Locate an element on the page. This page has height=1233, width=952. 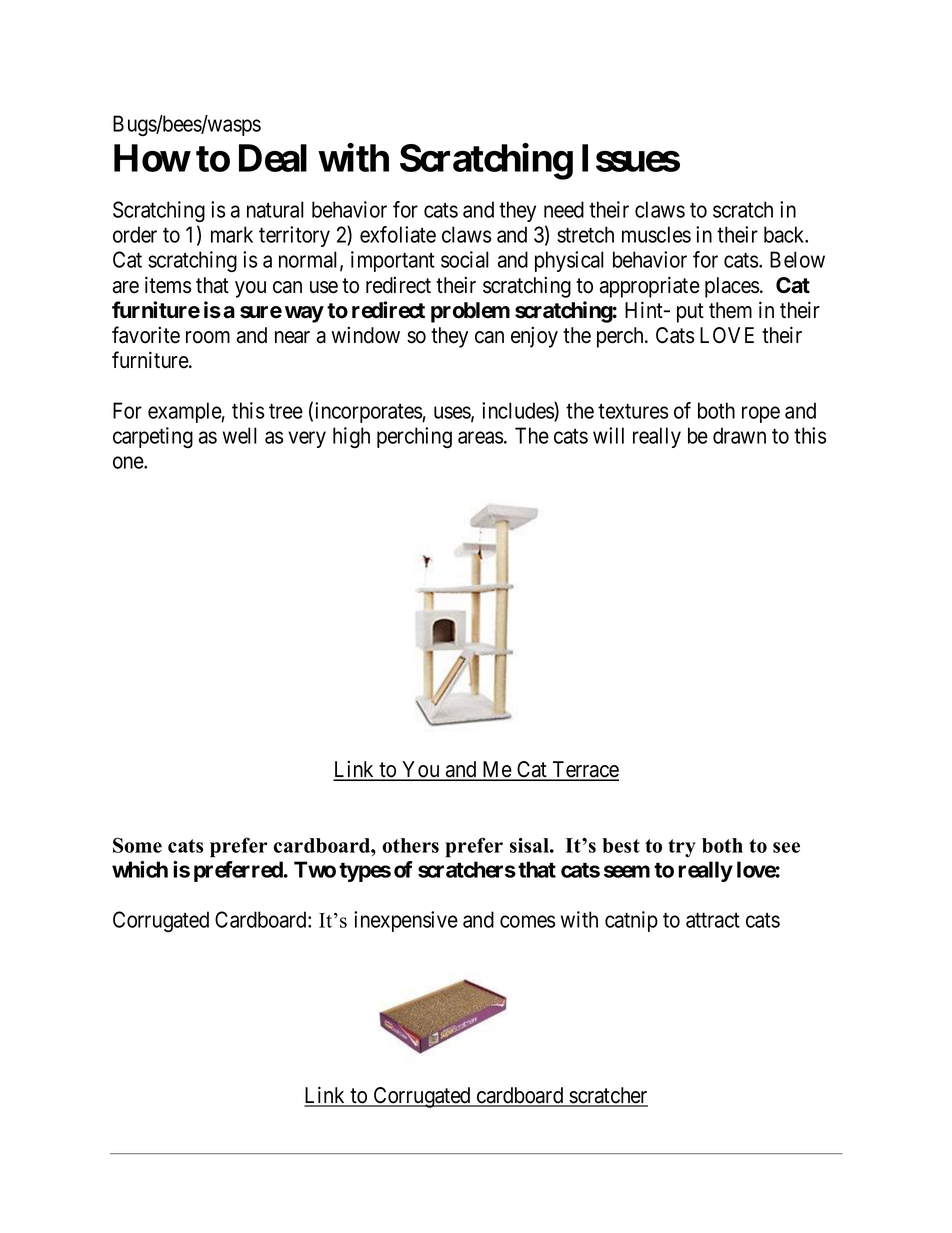
room is located at coordinates (208, 337).
